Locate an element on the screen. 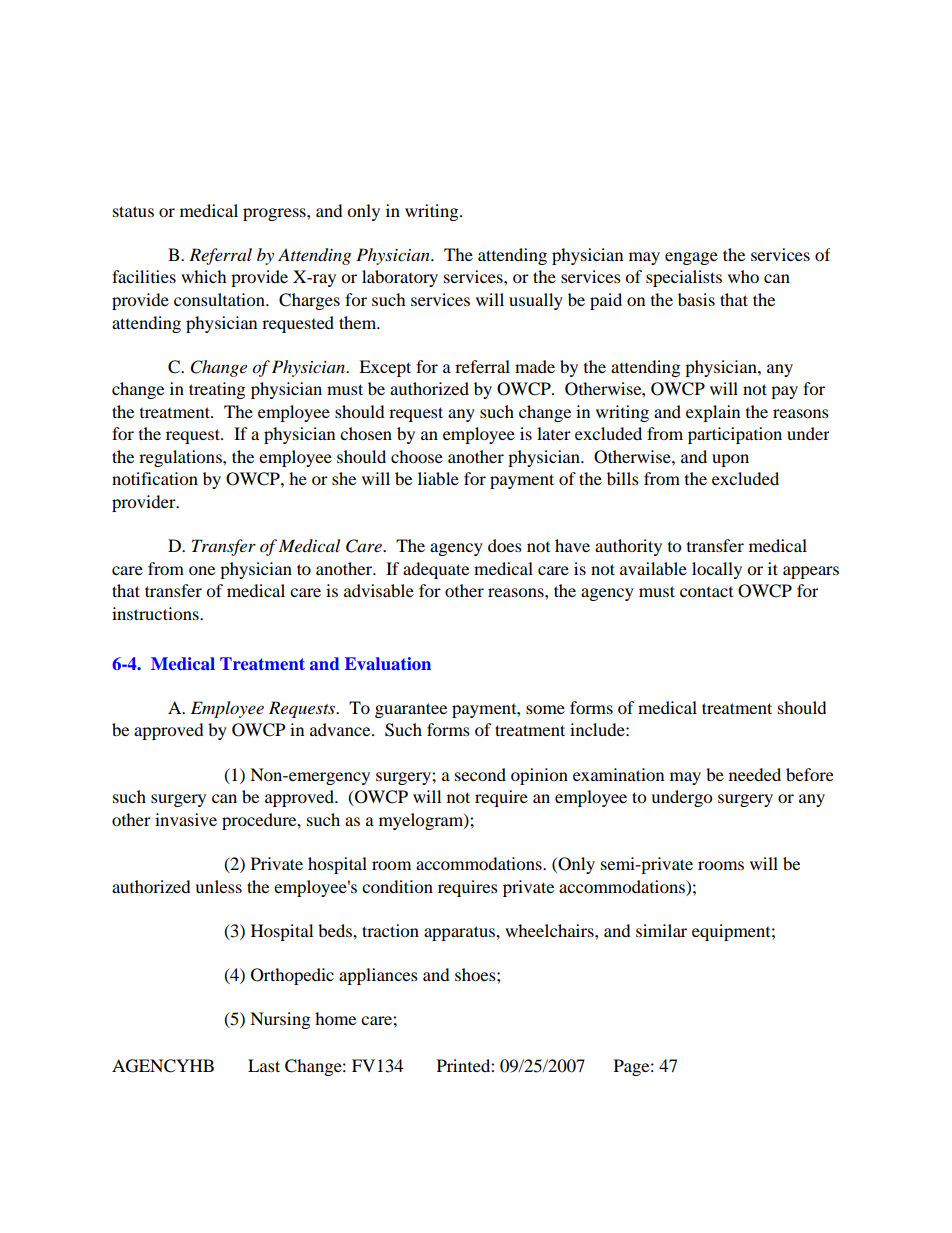 The image size is (952, 1233). second is located at coordinates (480, 774).
